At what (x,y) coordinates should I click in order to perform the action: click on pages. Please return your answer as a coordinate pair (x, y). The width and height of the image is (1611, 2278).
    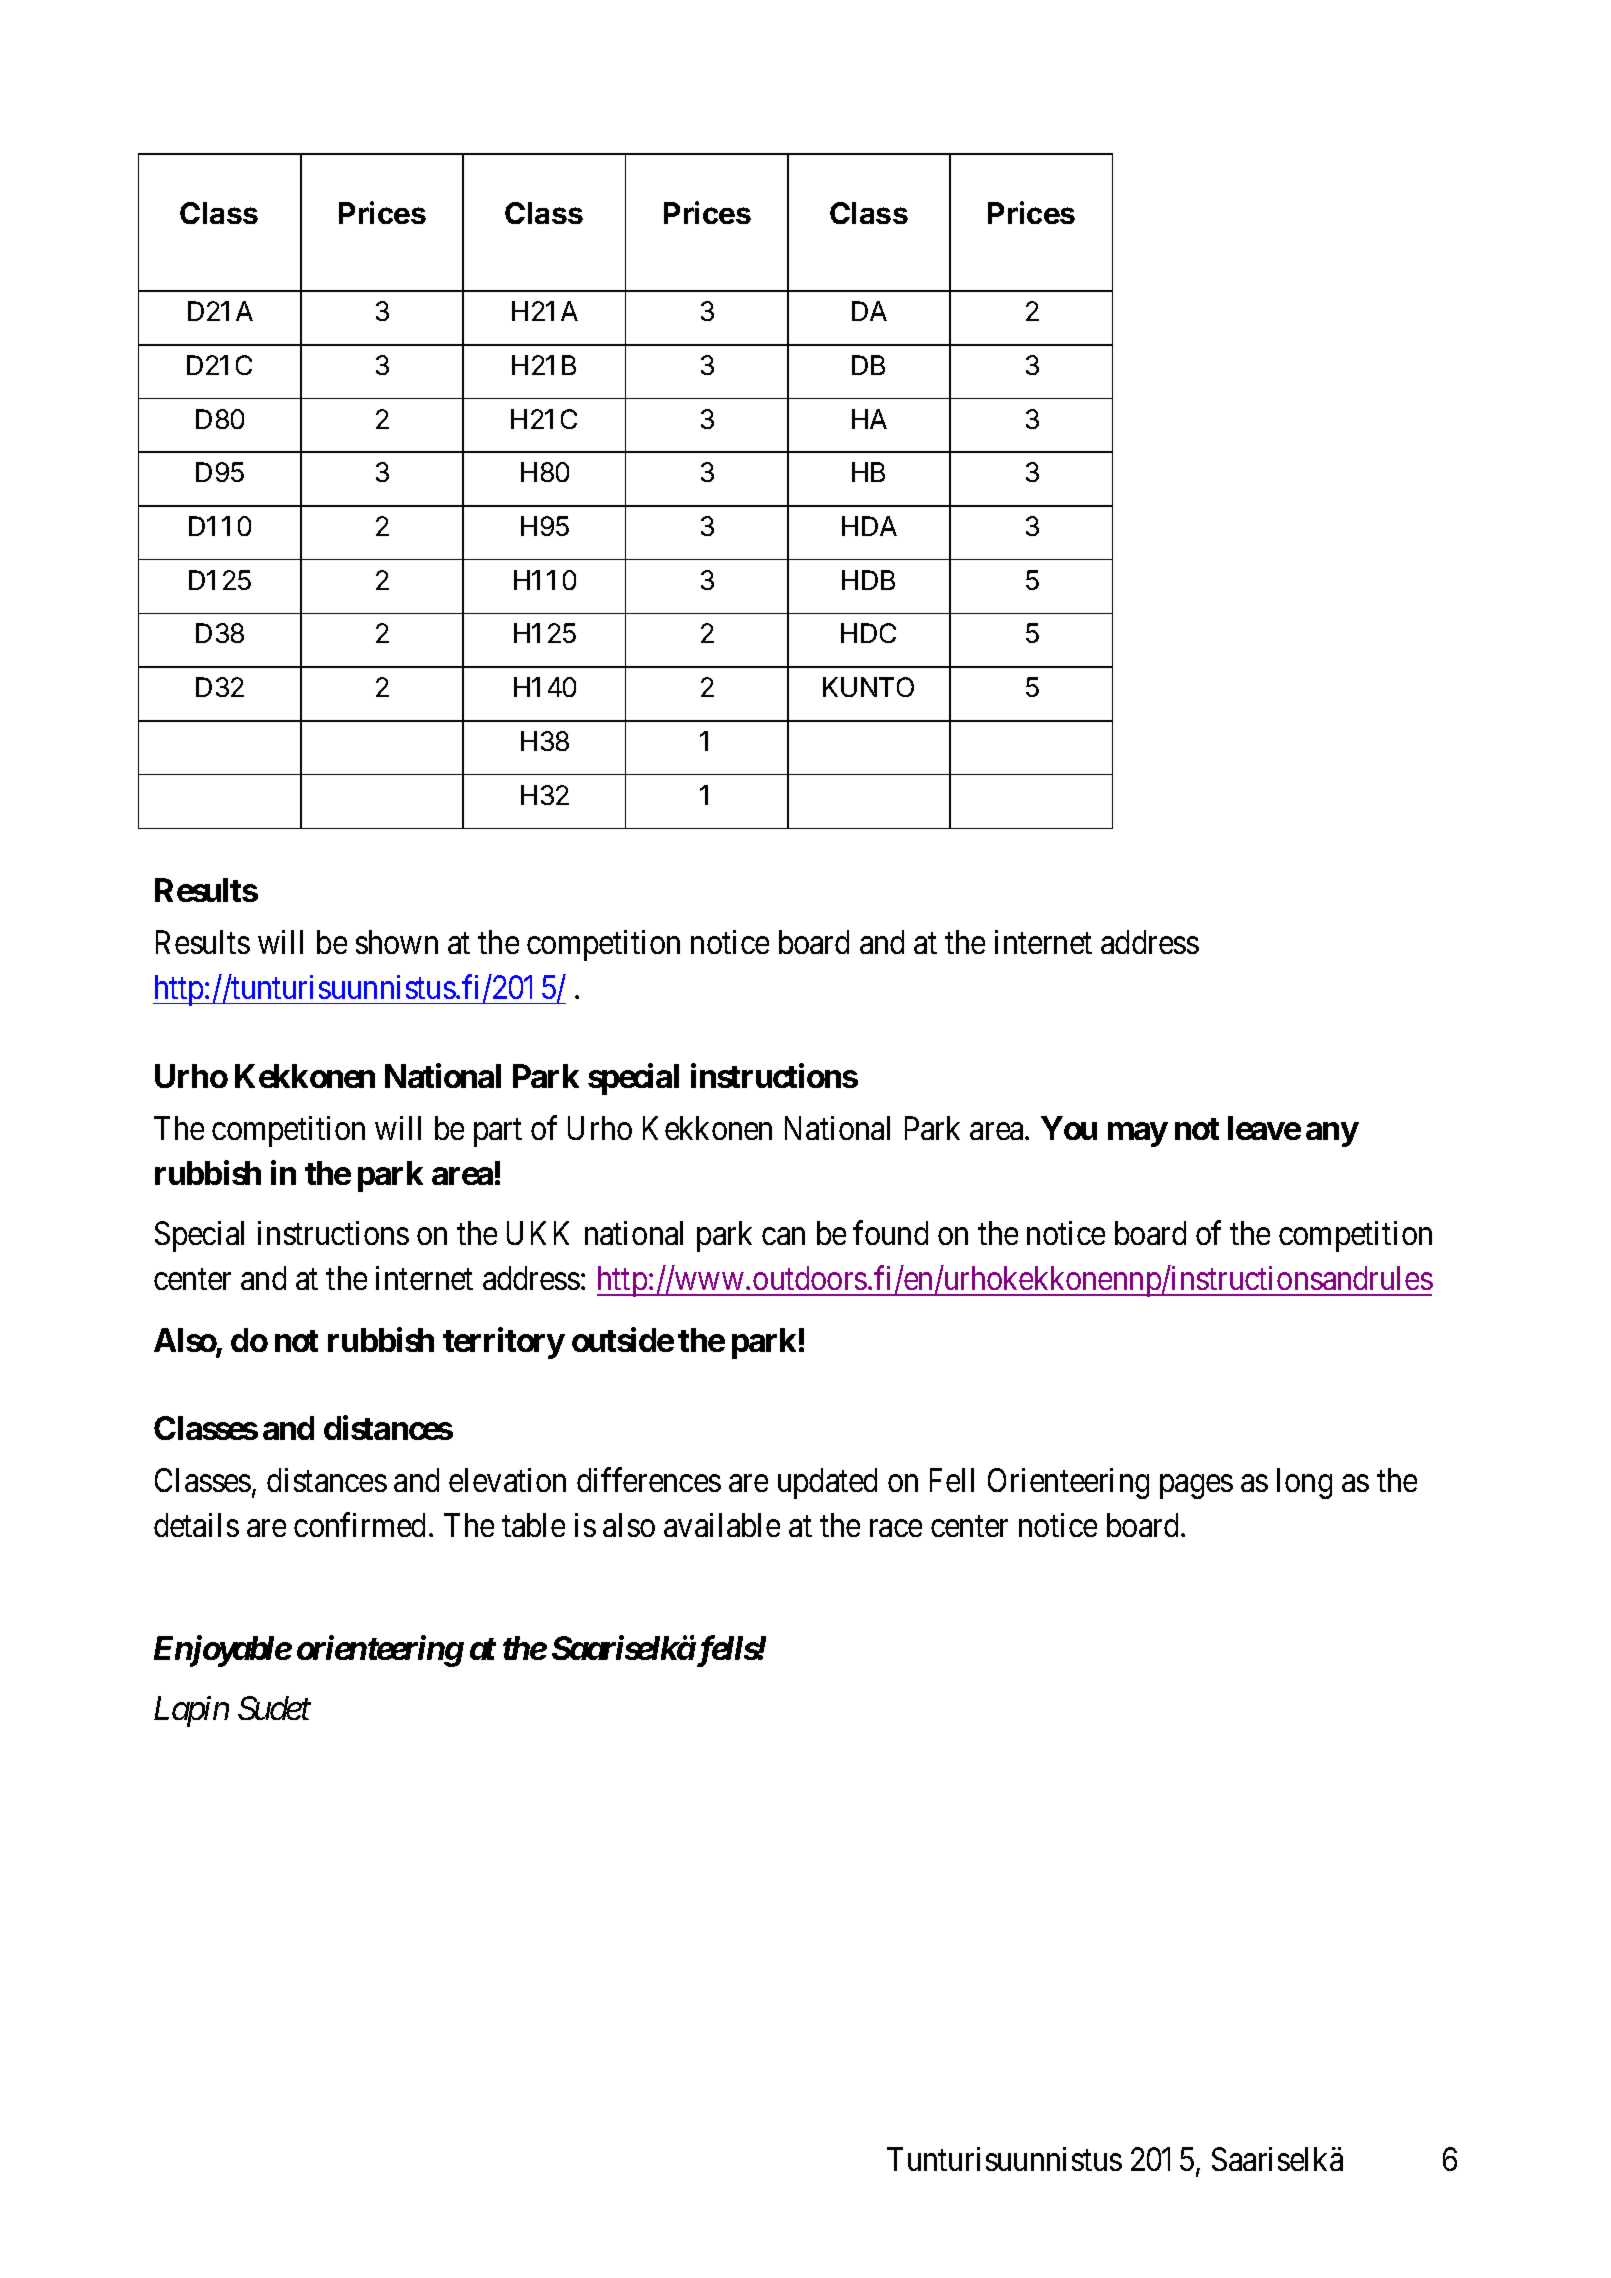
    Looking at the image, I should click on (1196, 1487).
